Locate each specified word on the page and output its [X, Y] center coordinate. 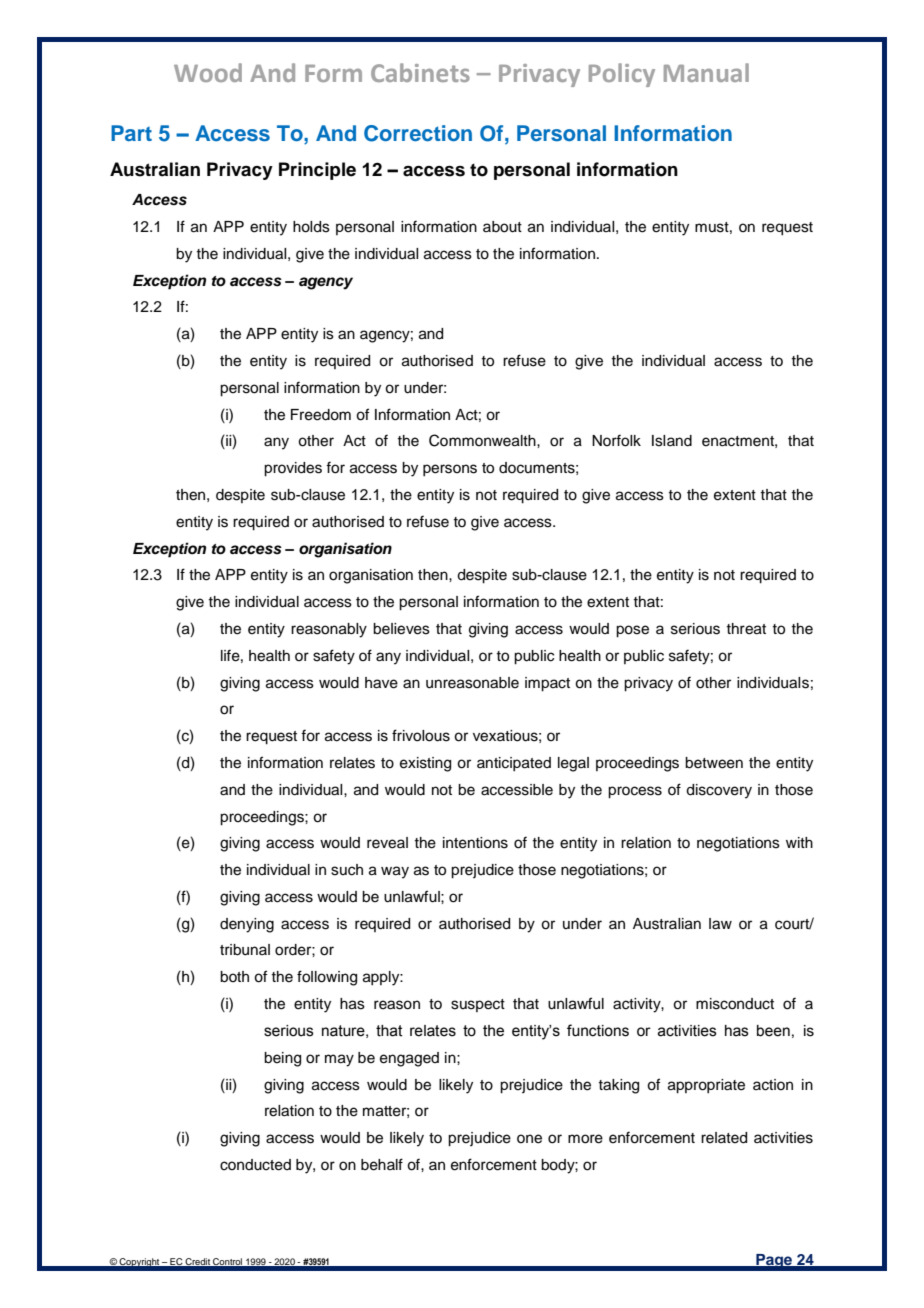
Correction [418, 133]
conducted [255, 1165]
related [724, 1138]
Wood [208, 72]
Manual [706, 72]
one [529, 1139]
